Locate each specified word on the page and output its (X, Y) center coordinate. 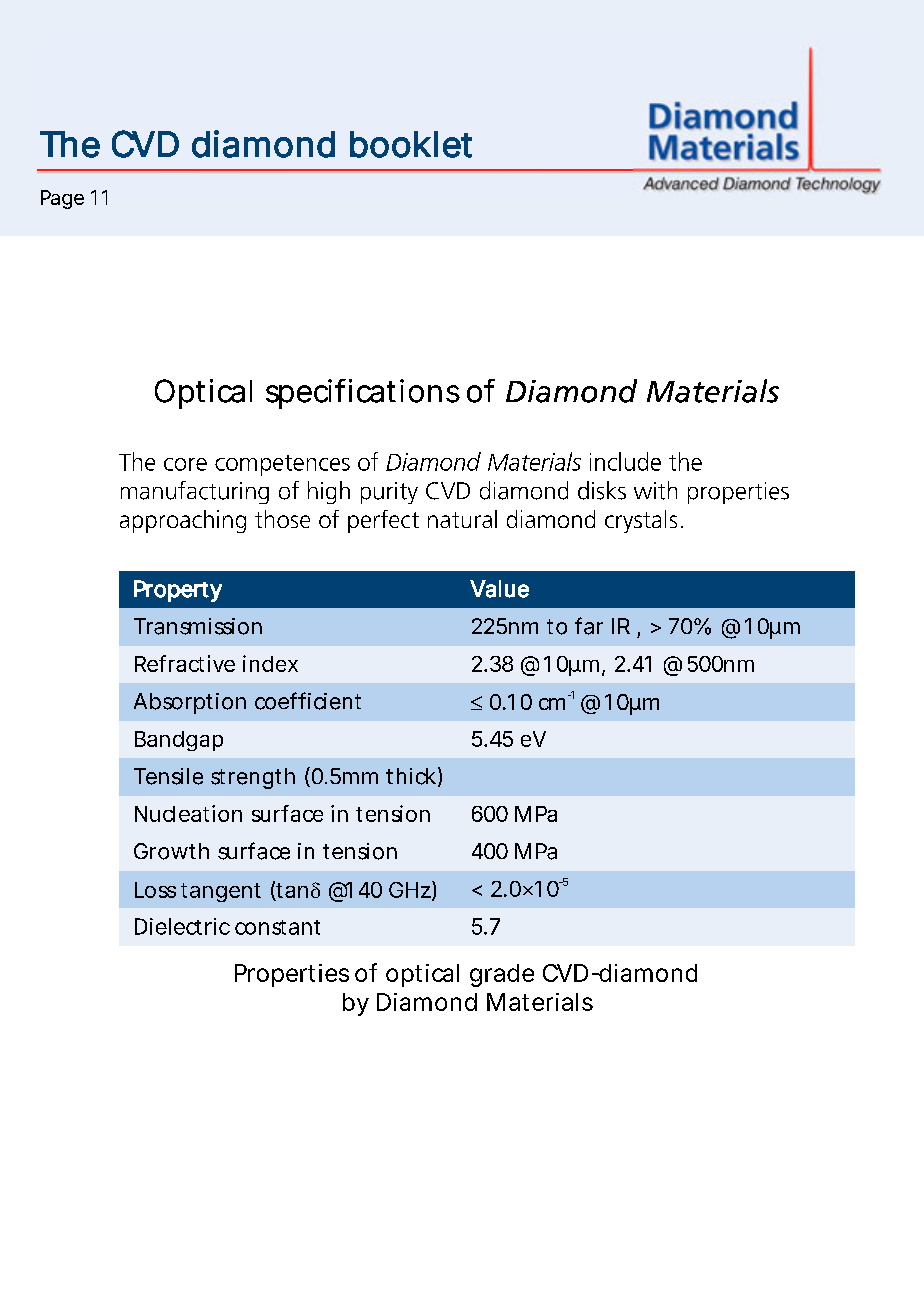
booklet (411, 144)
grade (502, 975)
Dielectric (182, 926)
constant (277, 927)
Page (62, 199)
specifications (363, 394)
